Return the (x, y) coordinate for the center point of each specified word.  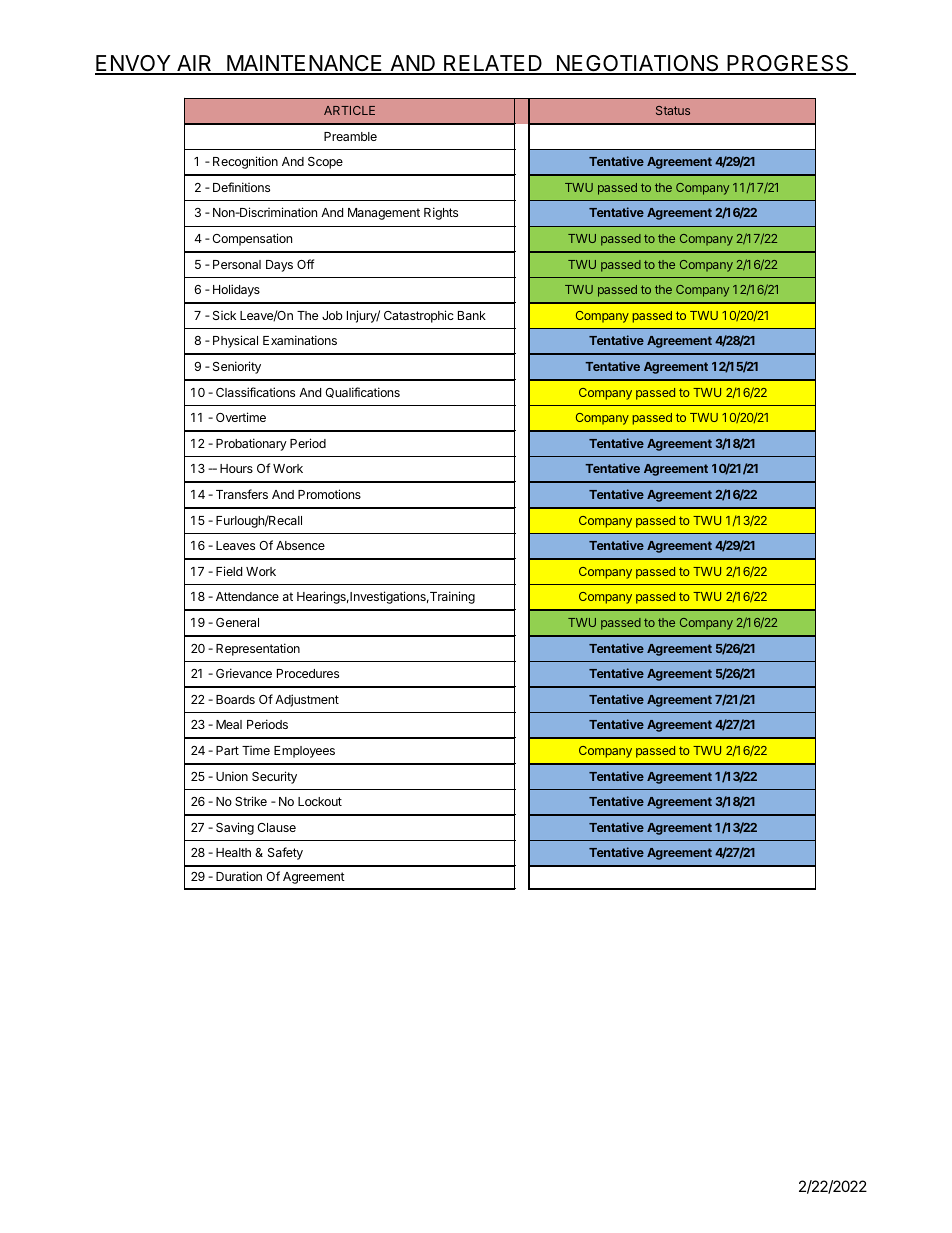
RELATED (493, 64)
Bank (472, 315)
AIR (195, 64)
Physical (235, 341)
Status (673, 110)
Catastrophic (419, 316)
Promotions (329, 494)
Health (233, 852)
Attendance (247, 596)
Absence (300, 545)
